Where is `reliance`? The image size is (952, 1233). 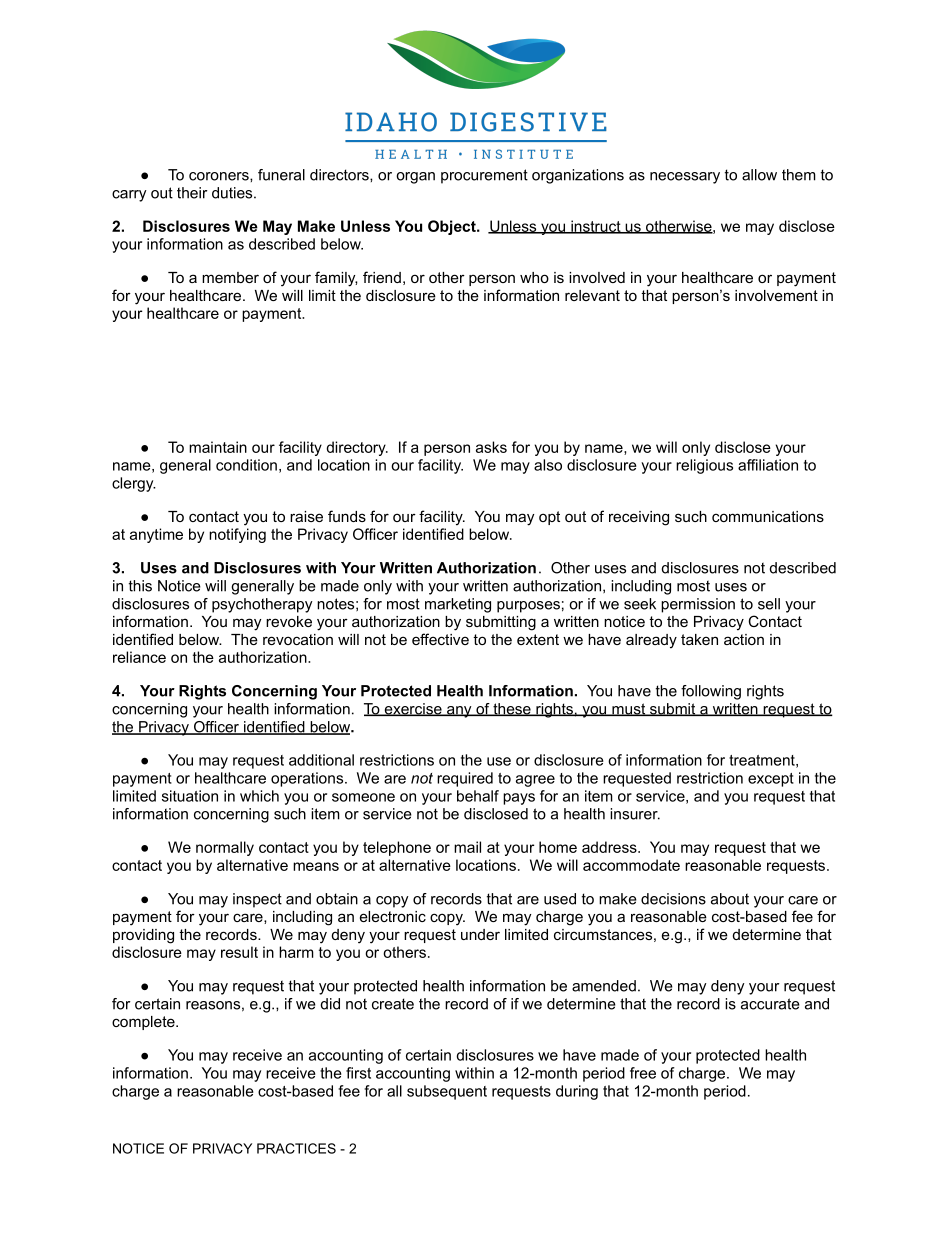 reliance is located at coordinates (139, 657).
